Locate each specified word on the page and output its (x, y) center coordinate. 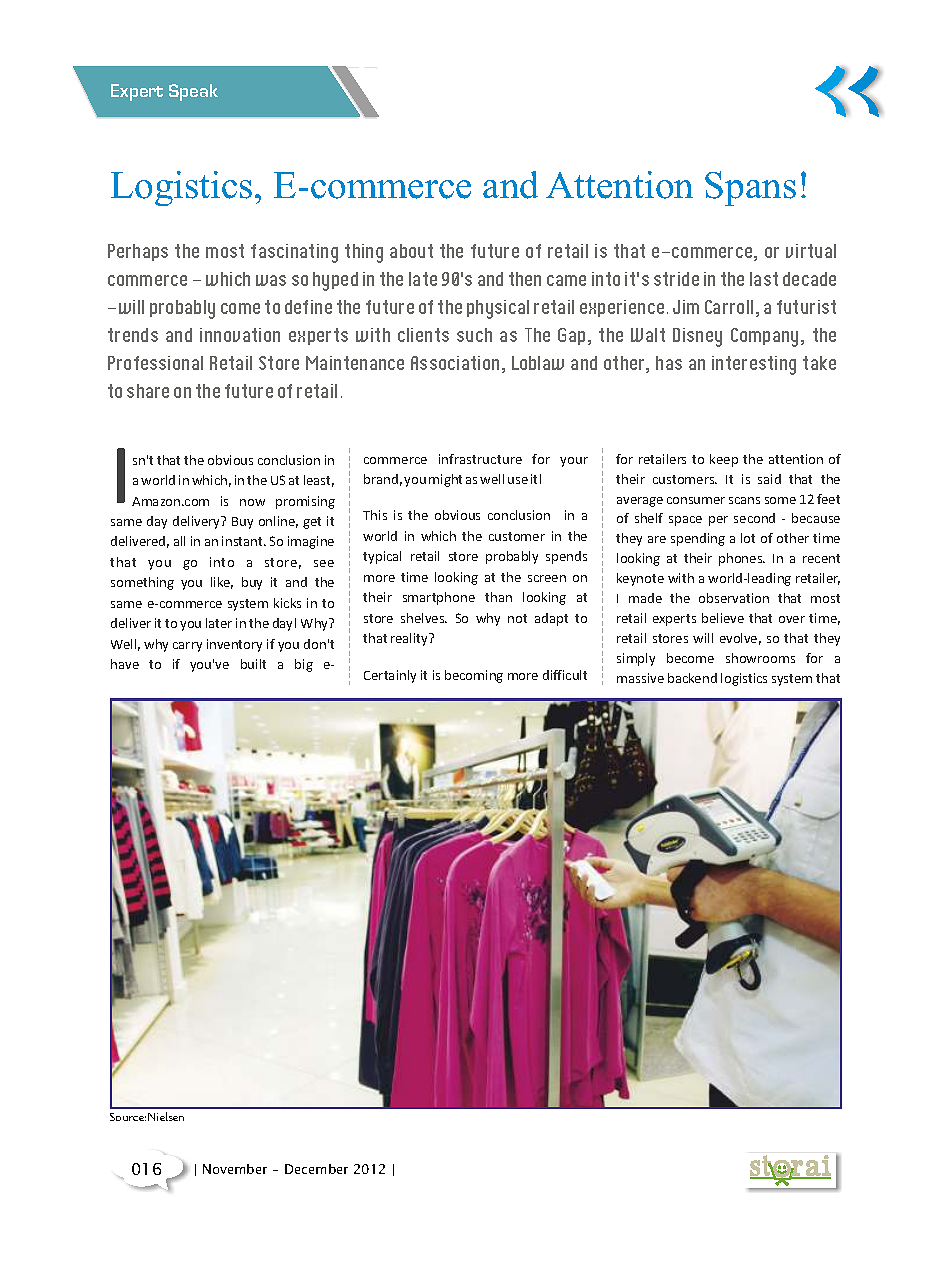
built (253, 664)
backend (692, 678)
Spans (750, 188)
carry (187, 647)
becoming (474, 676)
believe (723, 618)
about (411, 251)
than (498, 597)
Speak (193, 92)
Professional (155, 363)
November (235, 1169)
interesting (754, 365)
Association (455, 363)
